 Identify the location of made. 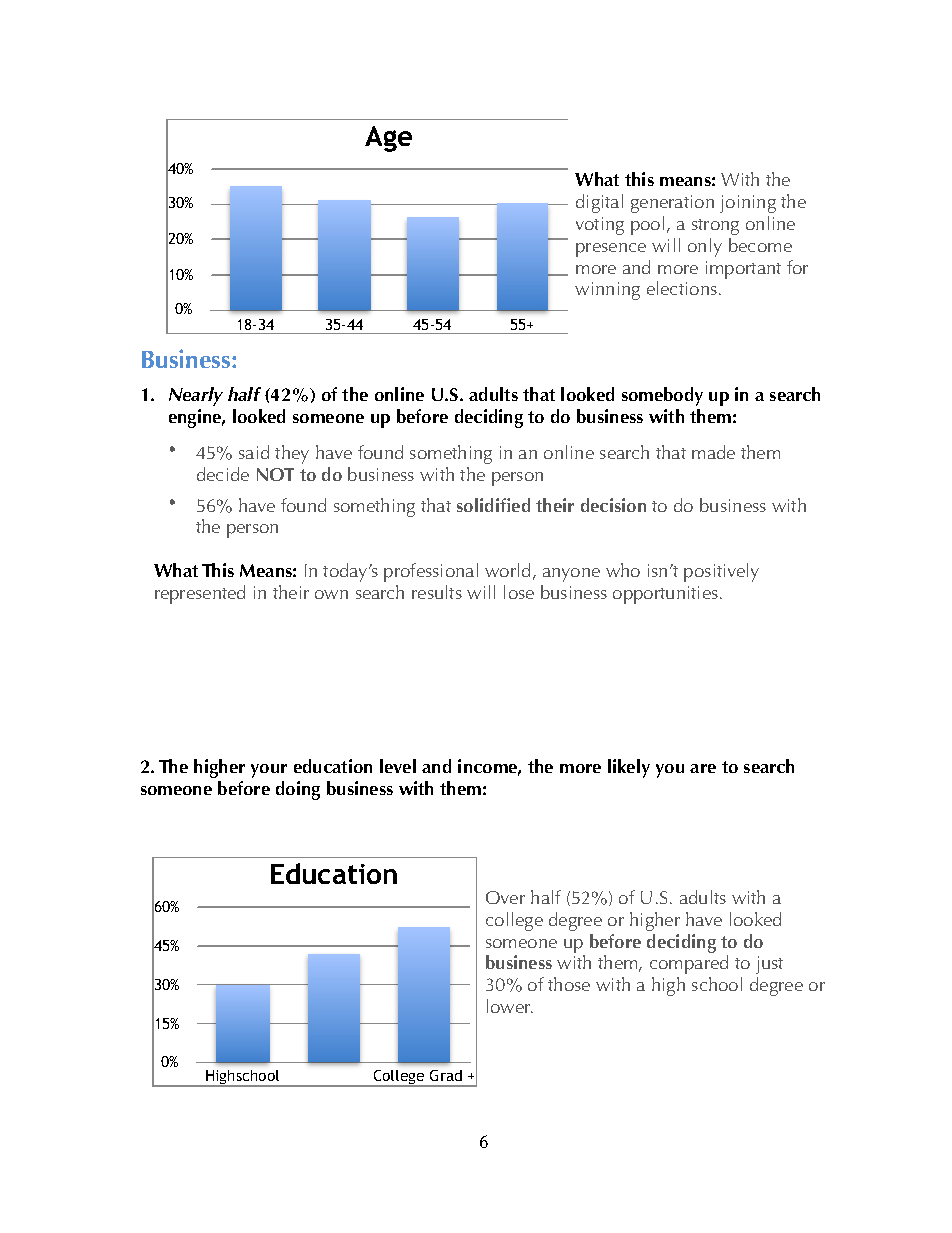
(713, 452).
